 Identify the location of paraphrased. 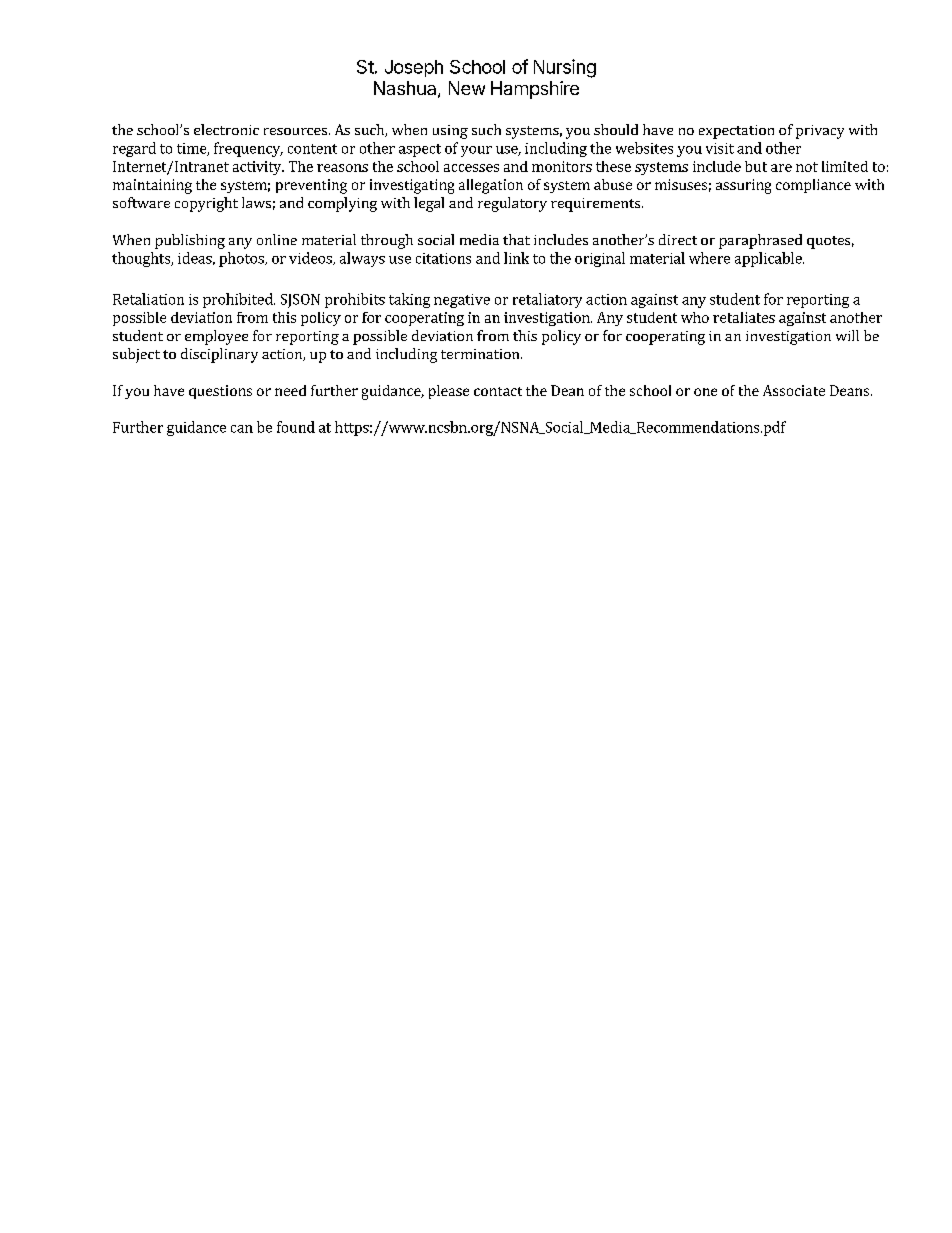
(760, 241).
